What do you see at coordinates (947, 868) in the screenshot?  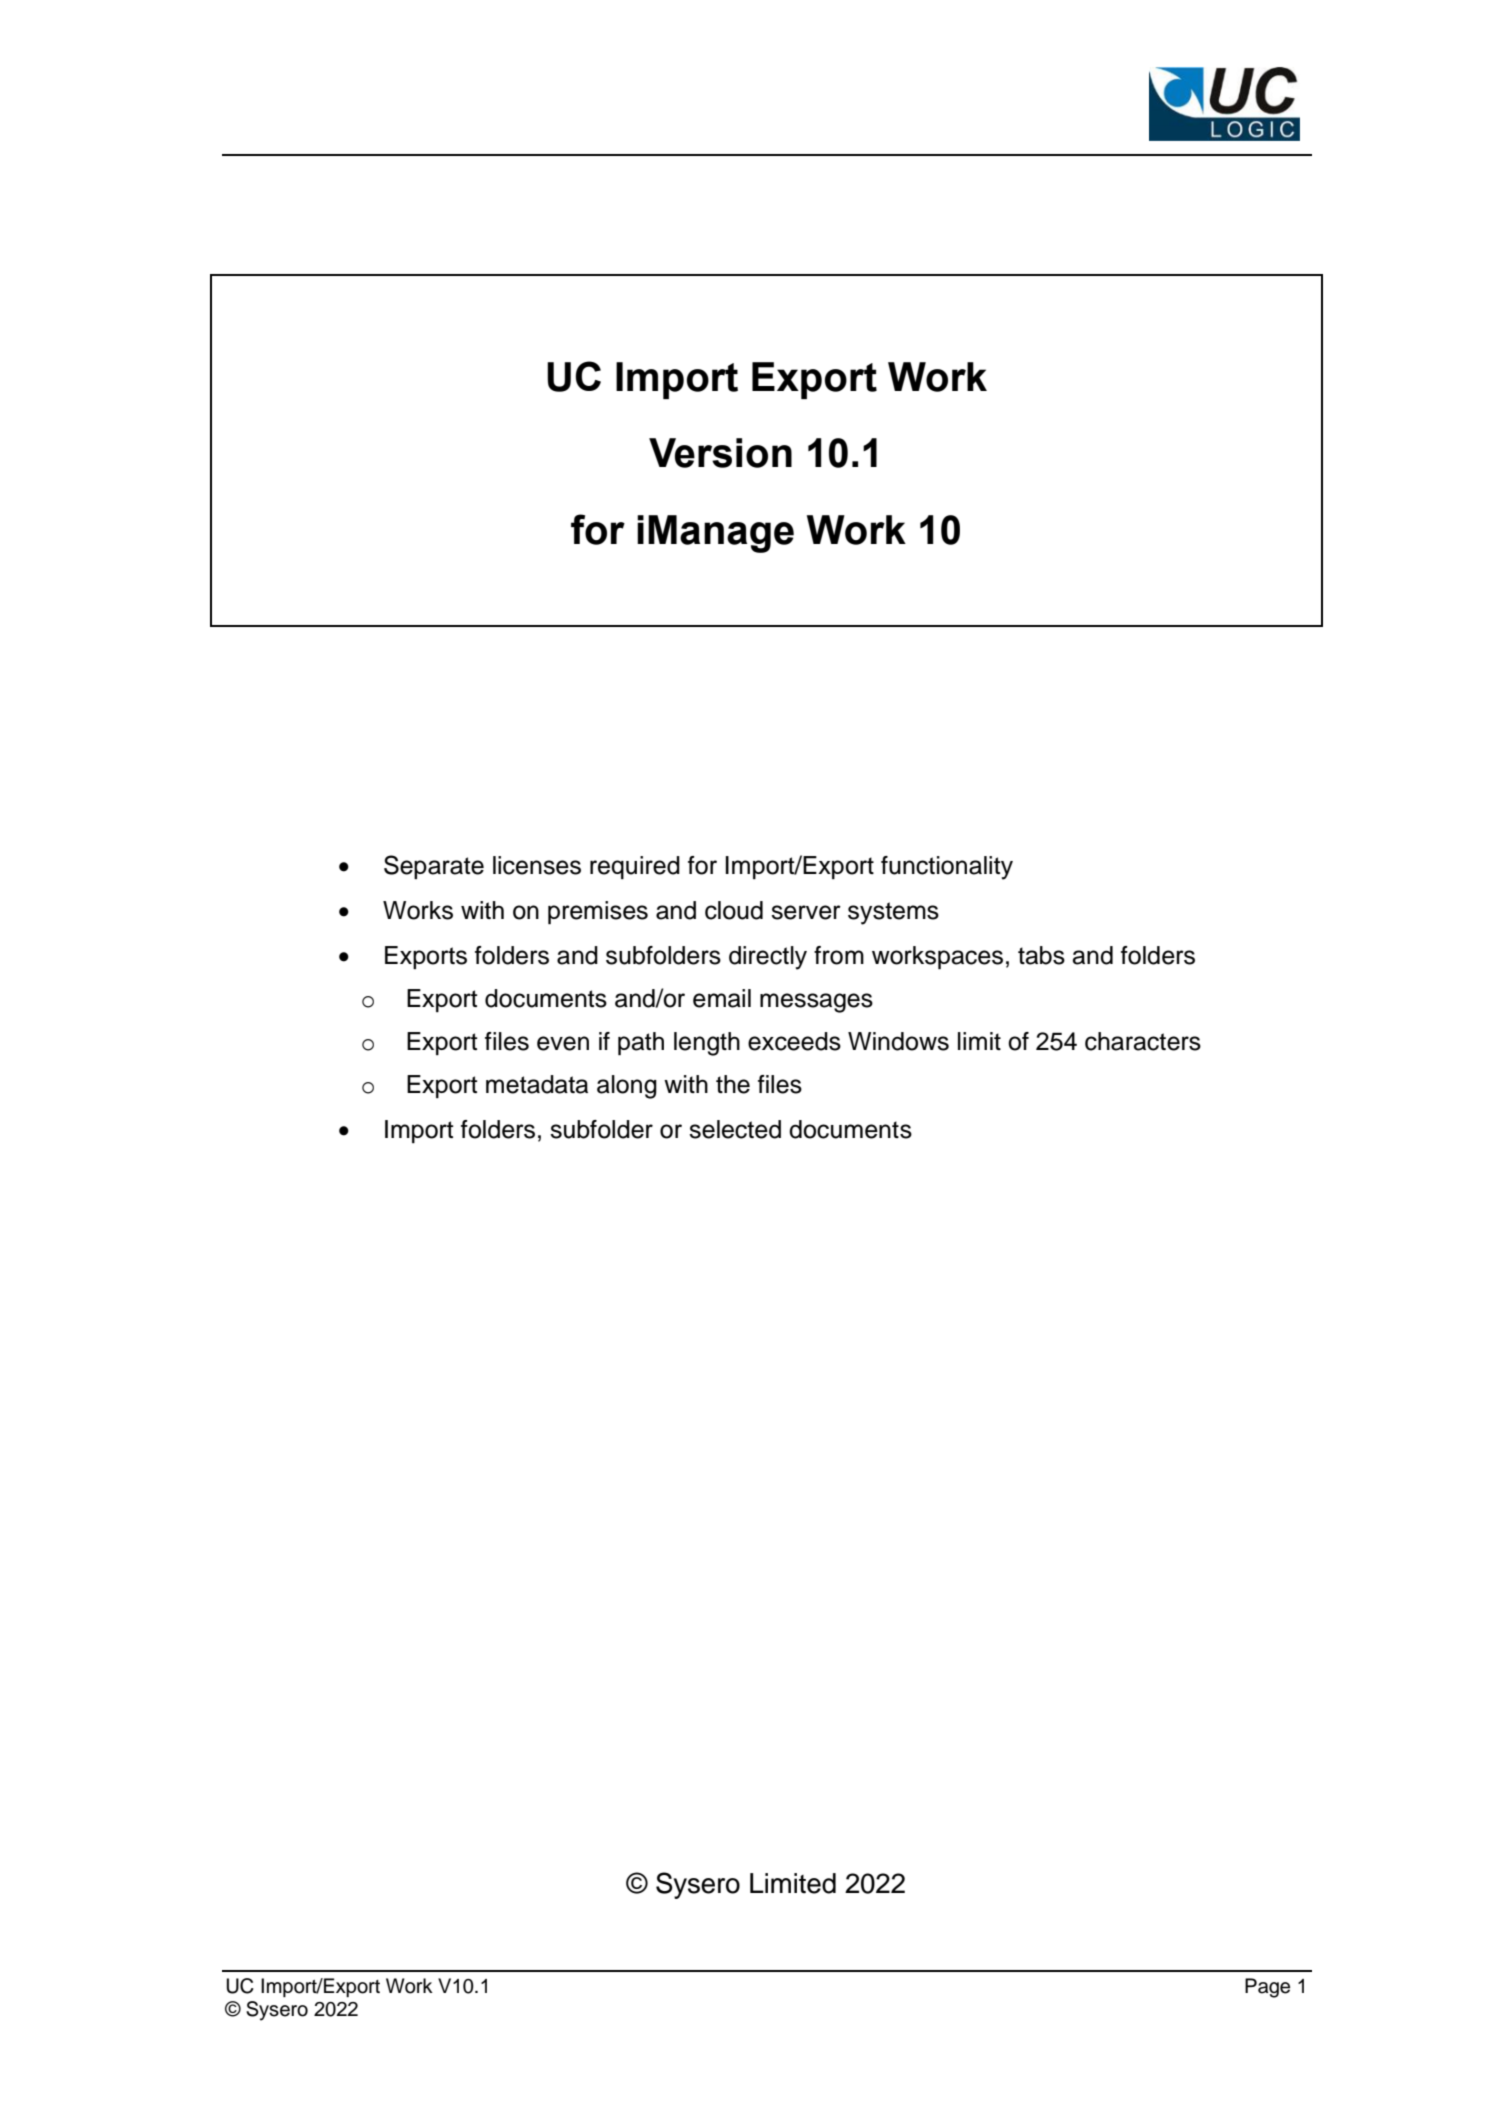 I see `functionality` at bounding box center [947, 868].
